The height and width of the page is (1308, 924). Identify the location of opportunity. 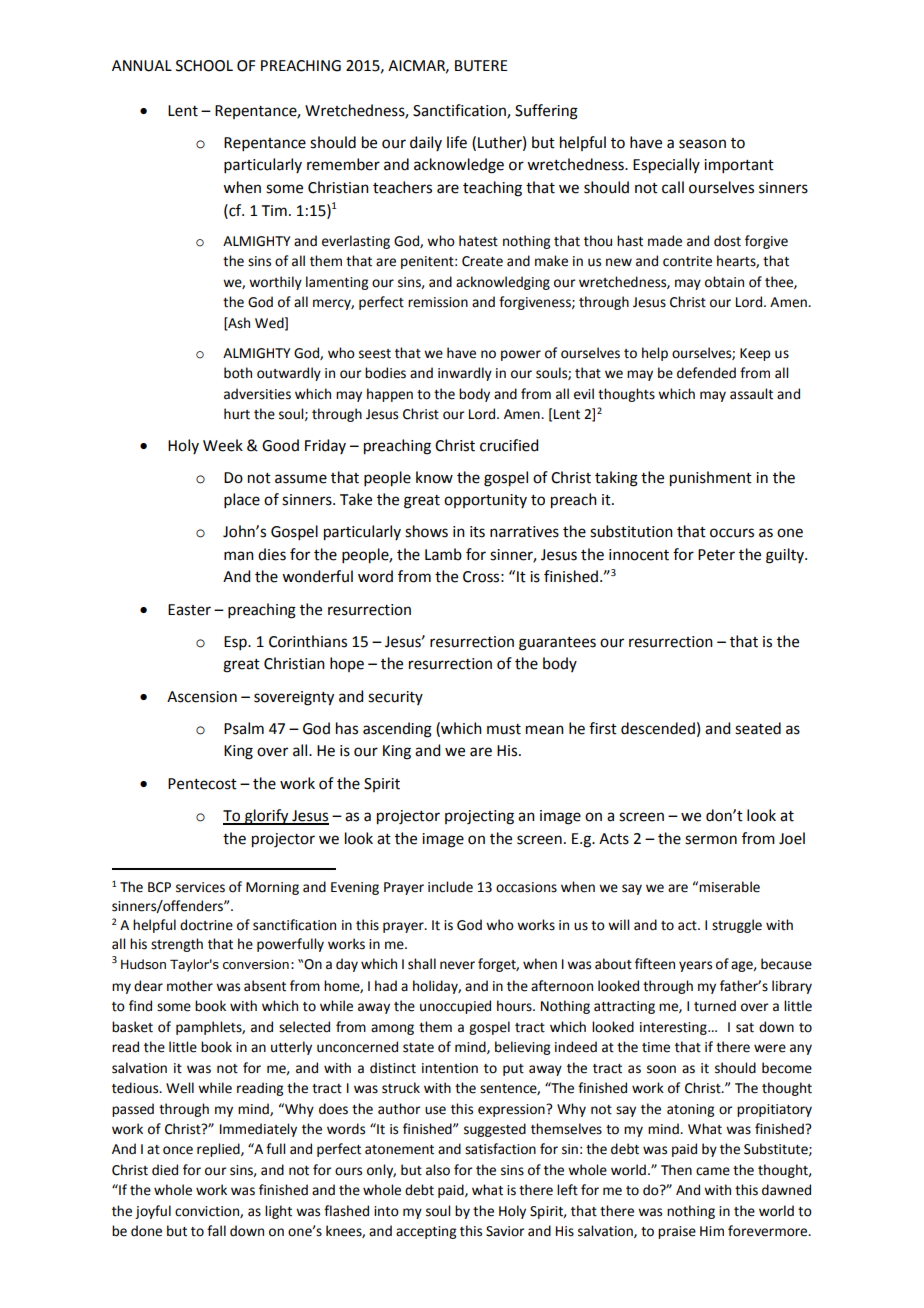
(485, 501).
